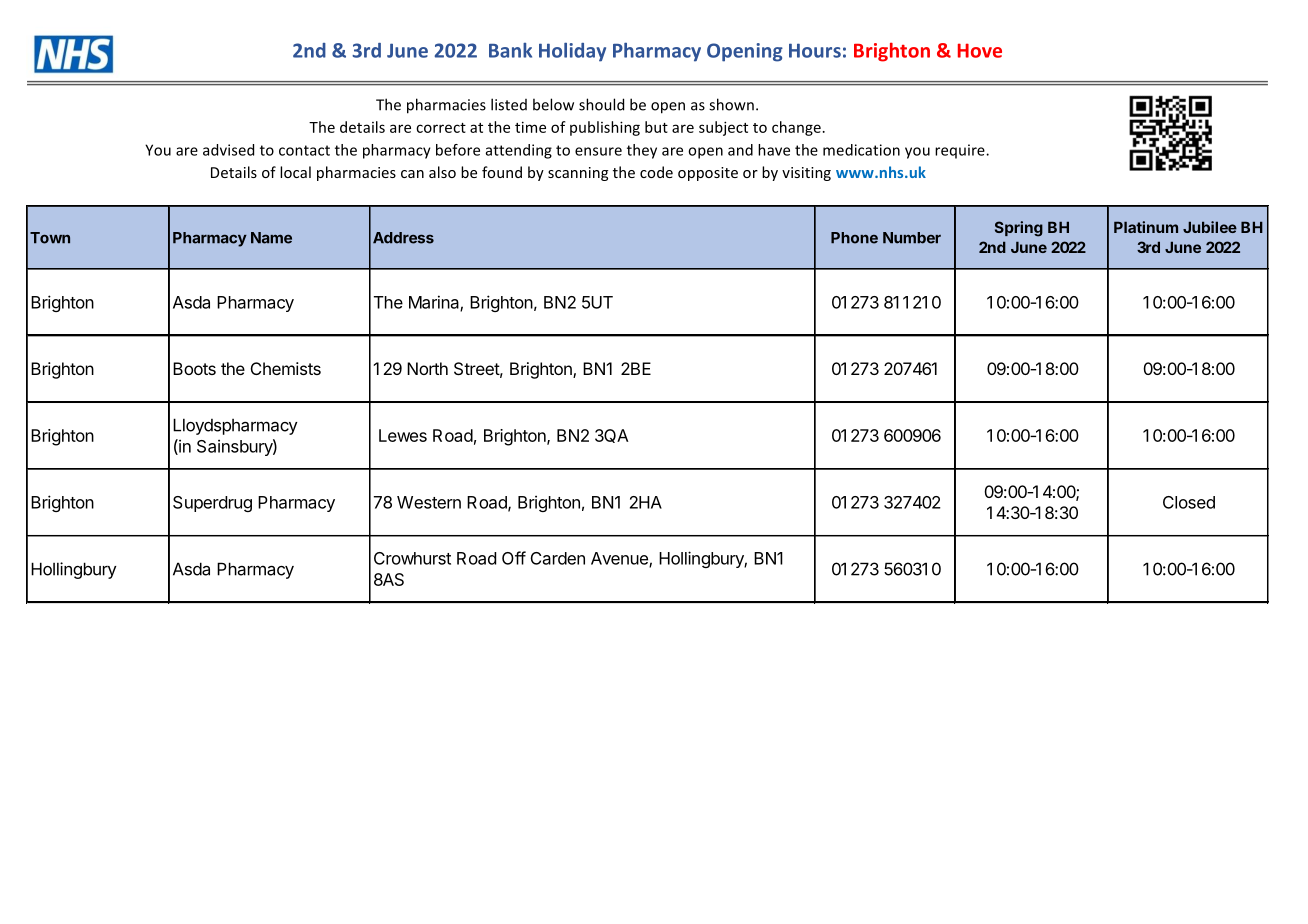 The image size is (1308, 924). What do you see at coordinates (403, 435) in the screenshot?
I see `Lewes` at bounding box center [403, 435].
